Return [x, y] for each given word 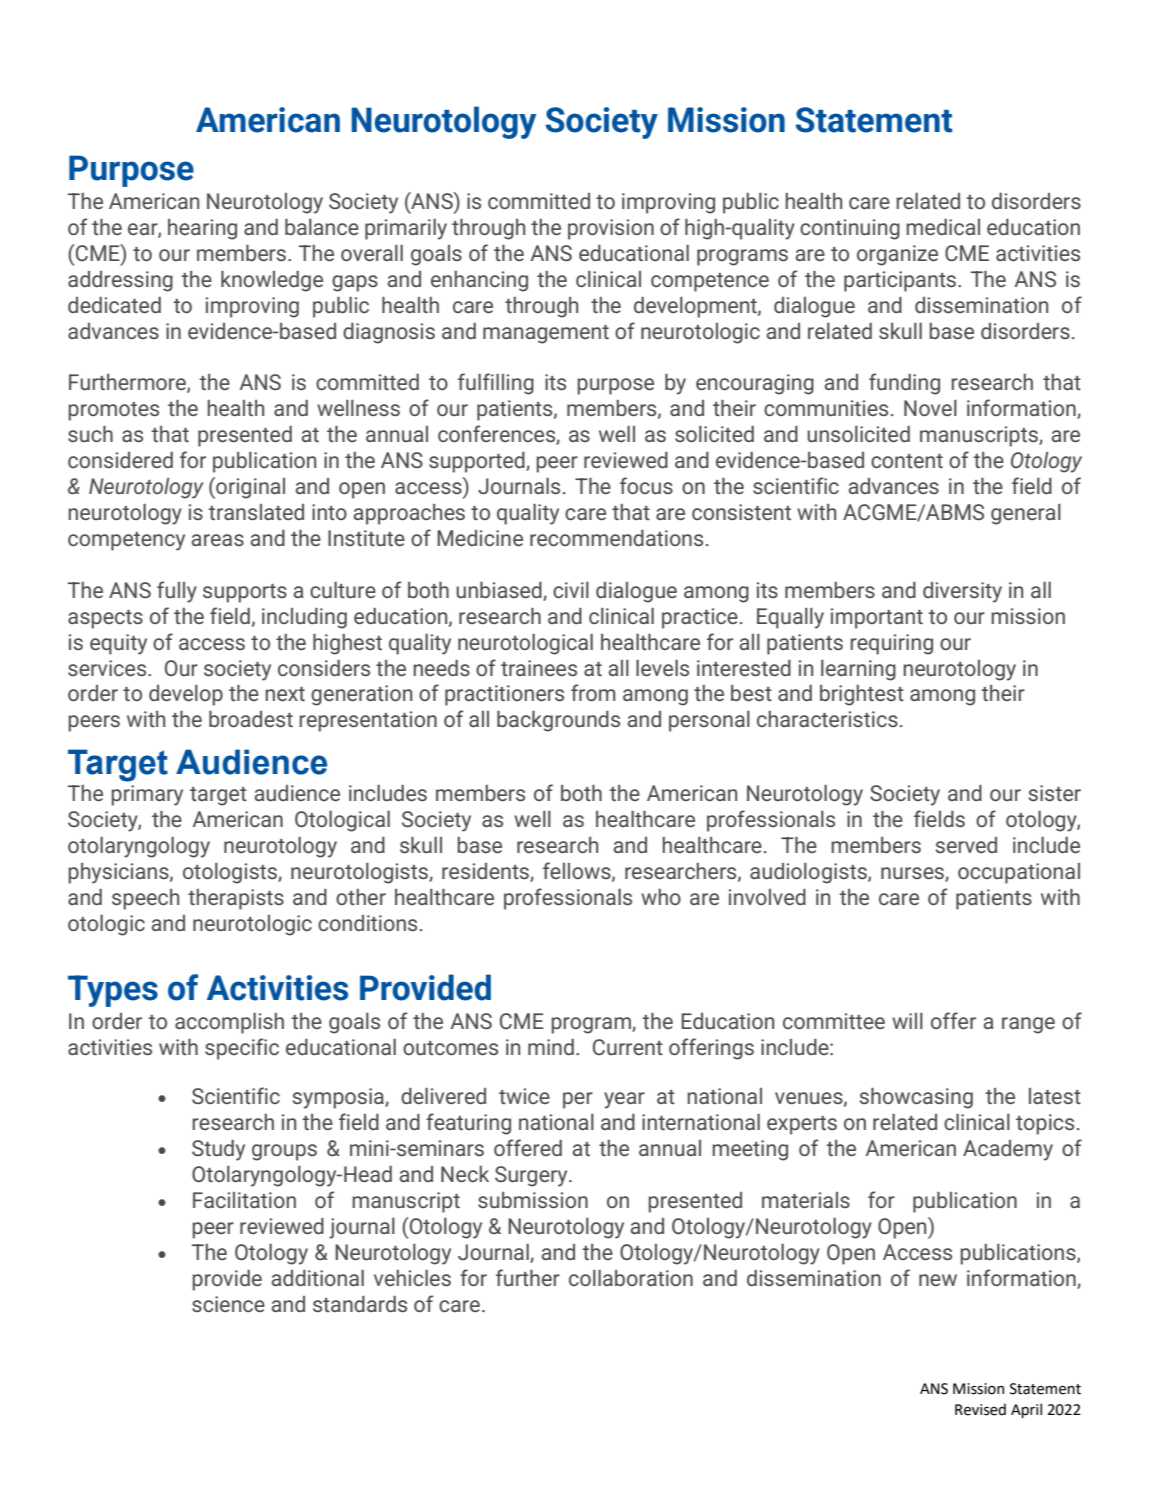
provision [611, 229]
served [966, 845]
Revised [980, 1409]
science [228, 1304]
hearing [202, 229]
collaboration [631, 1278]
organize [897, 255]
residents [486, 872]
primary [147, 795]
